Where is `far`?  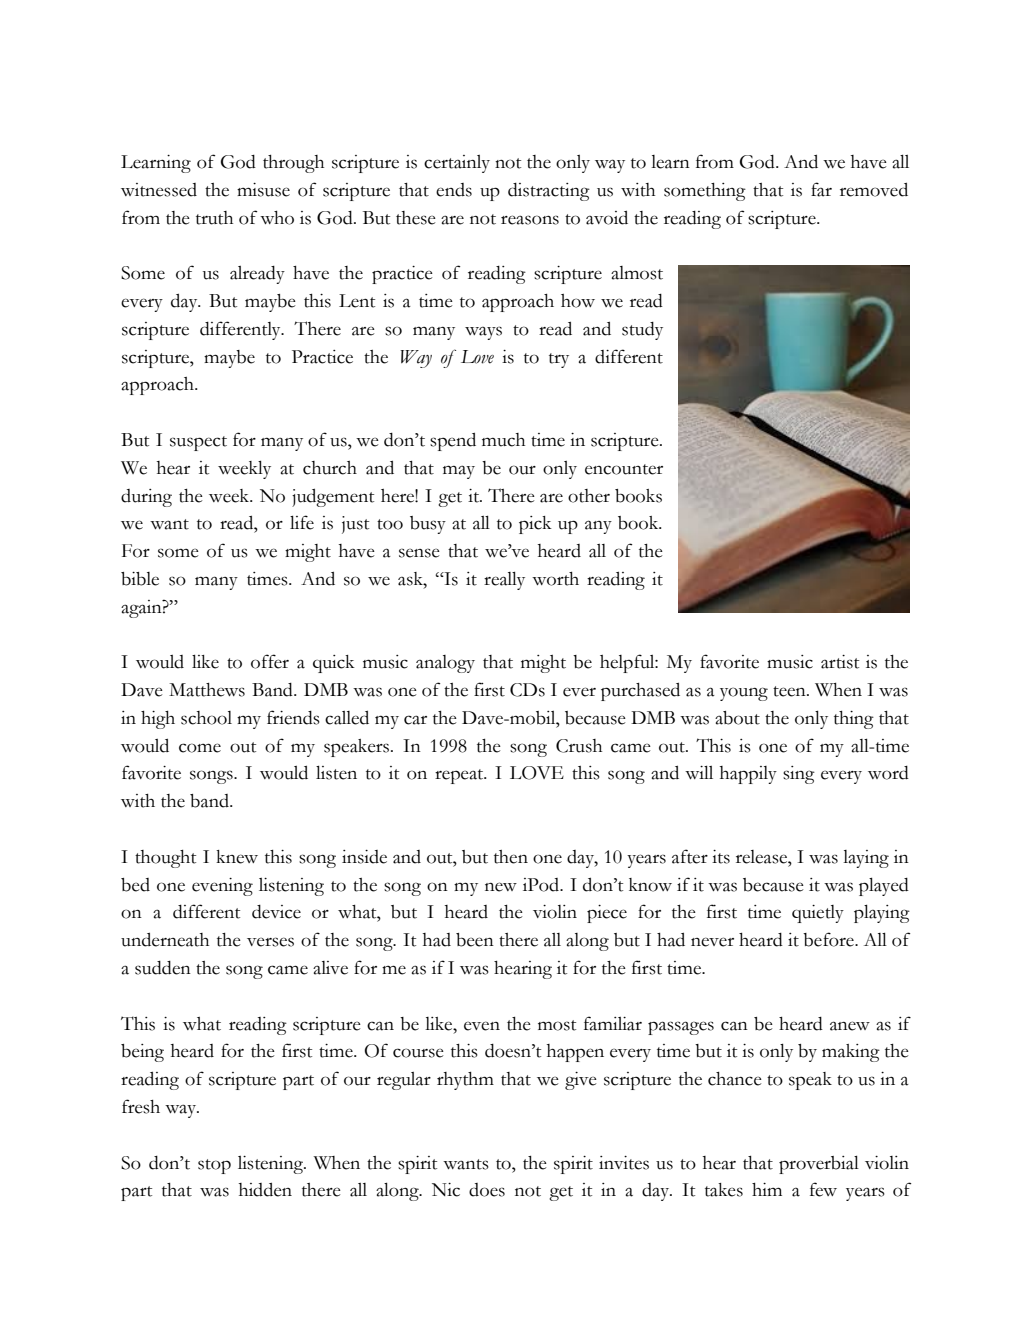 far is located at coordinates (821, 189).
